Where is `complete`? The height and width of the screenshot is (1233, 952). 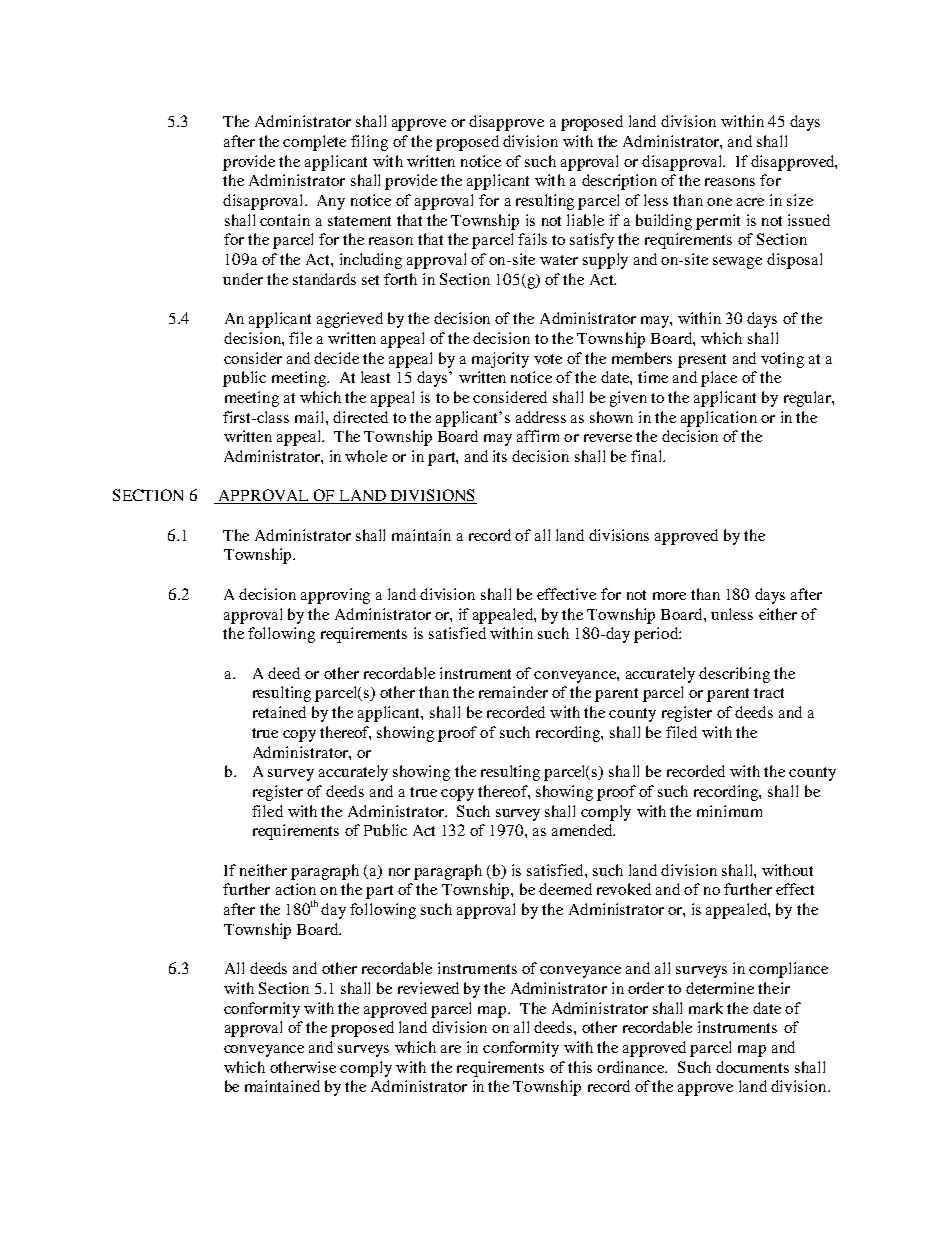 complete is located at coordinates (314, 143).
